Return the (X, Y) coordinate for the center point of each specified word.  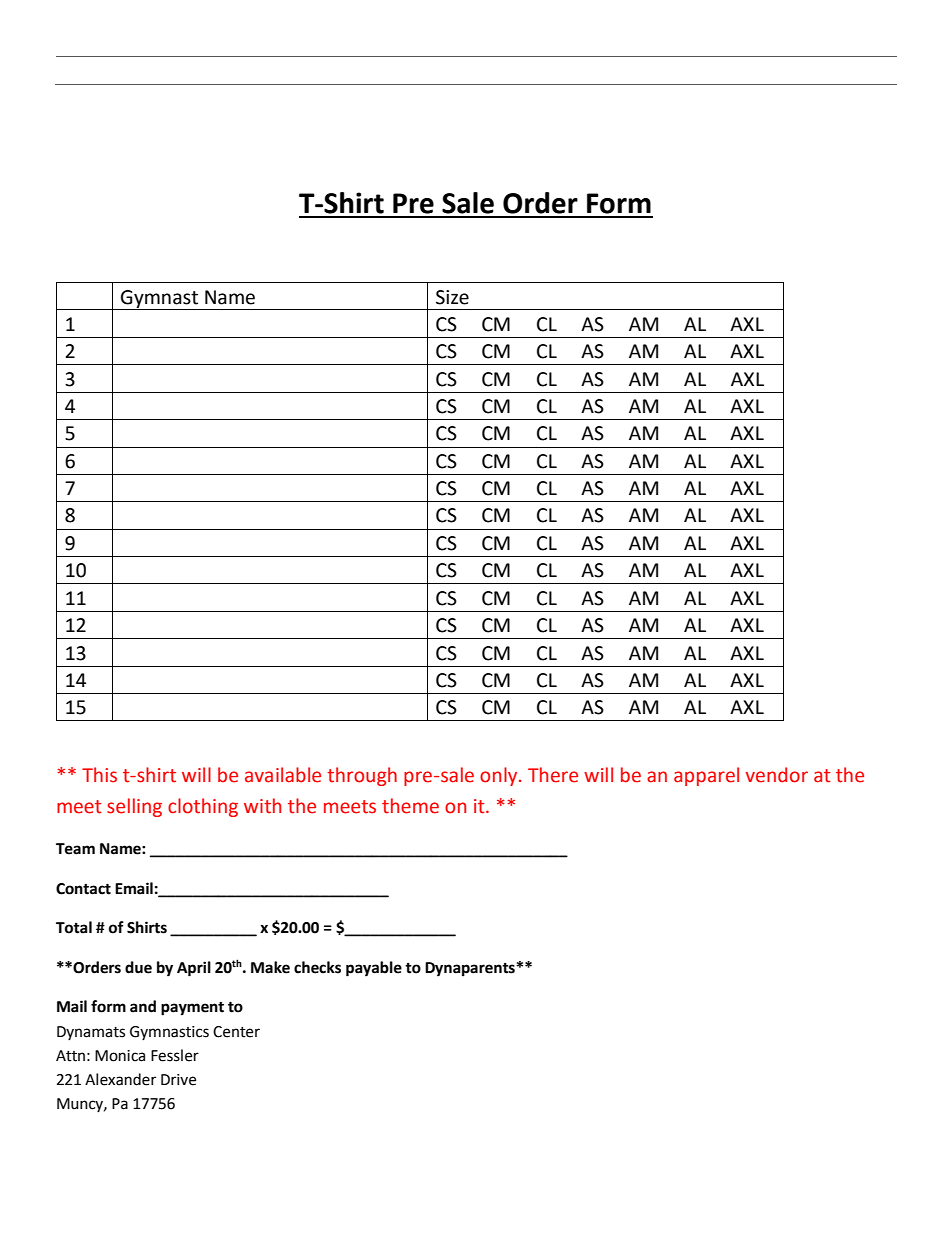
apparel (706, 776)
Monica (120, 1056)
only (500, 776)
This (99, 775)
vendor (776, 775)
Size (452, 297)
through (362, 776)
